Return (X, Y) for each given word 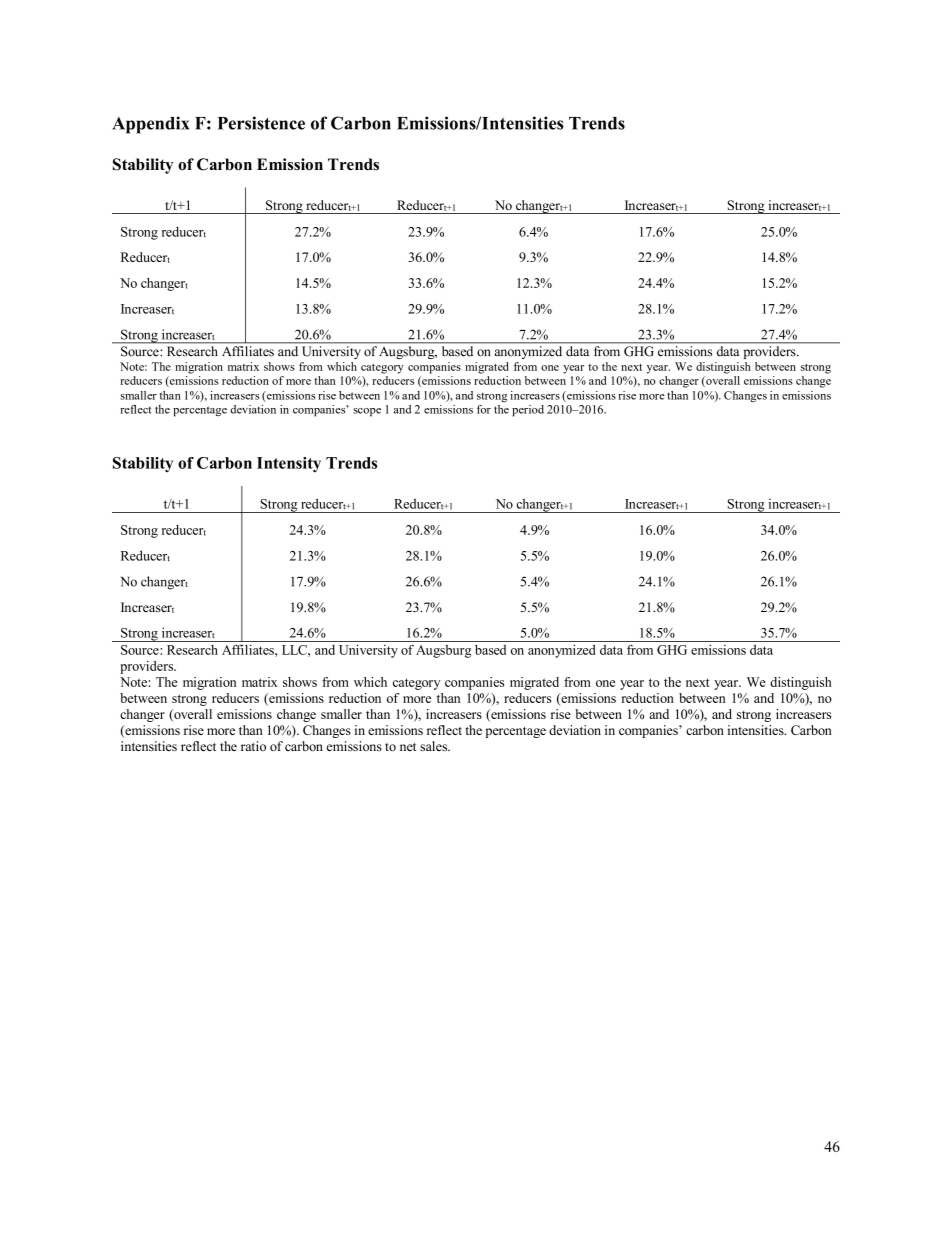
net (408, 747)
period (528, 411)
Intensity (289, 464)
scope (367, 412)
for (484, 409)
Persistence (261, 123)
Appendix (151, 125)
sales (435, 746)
